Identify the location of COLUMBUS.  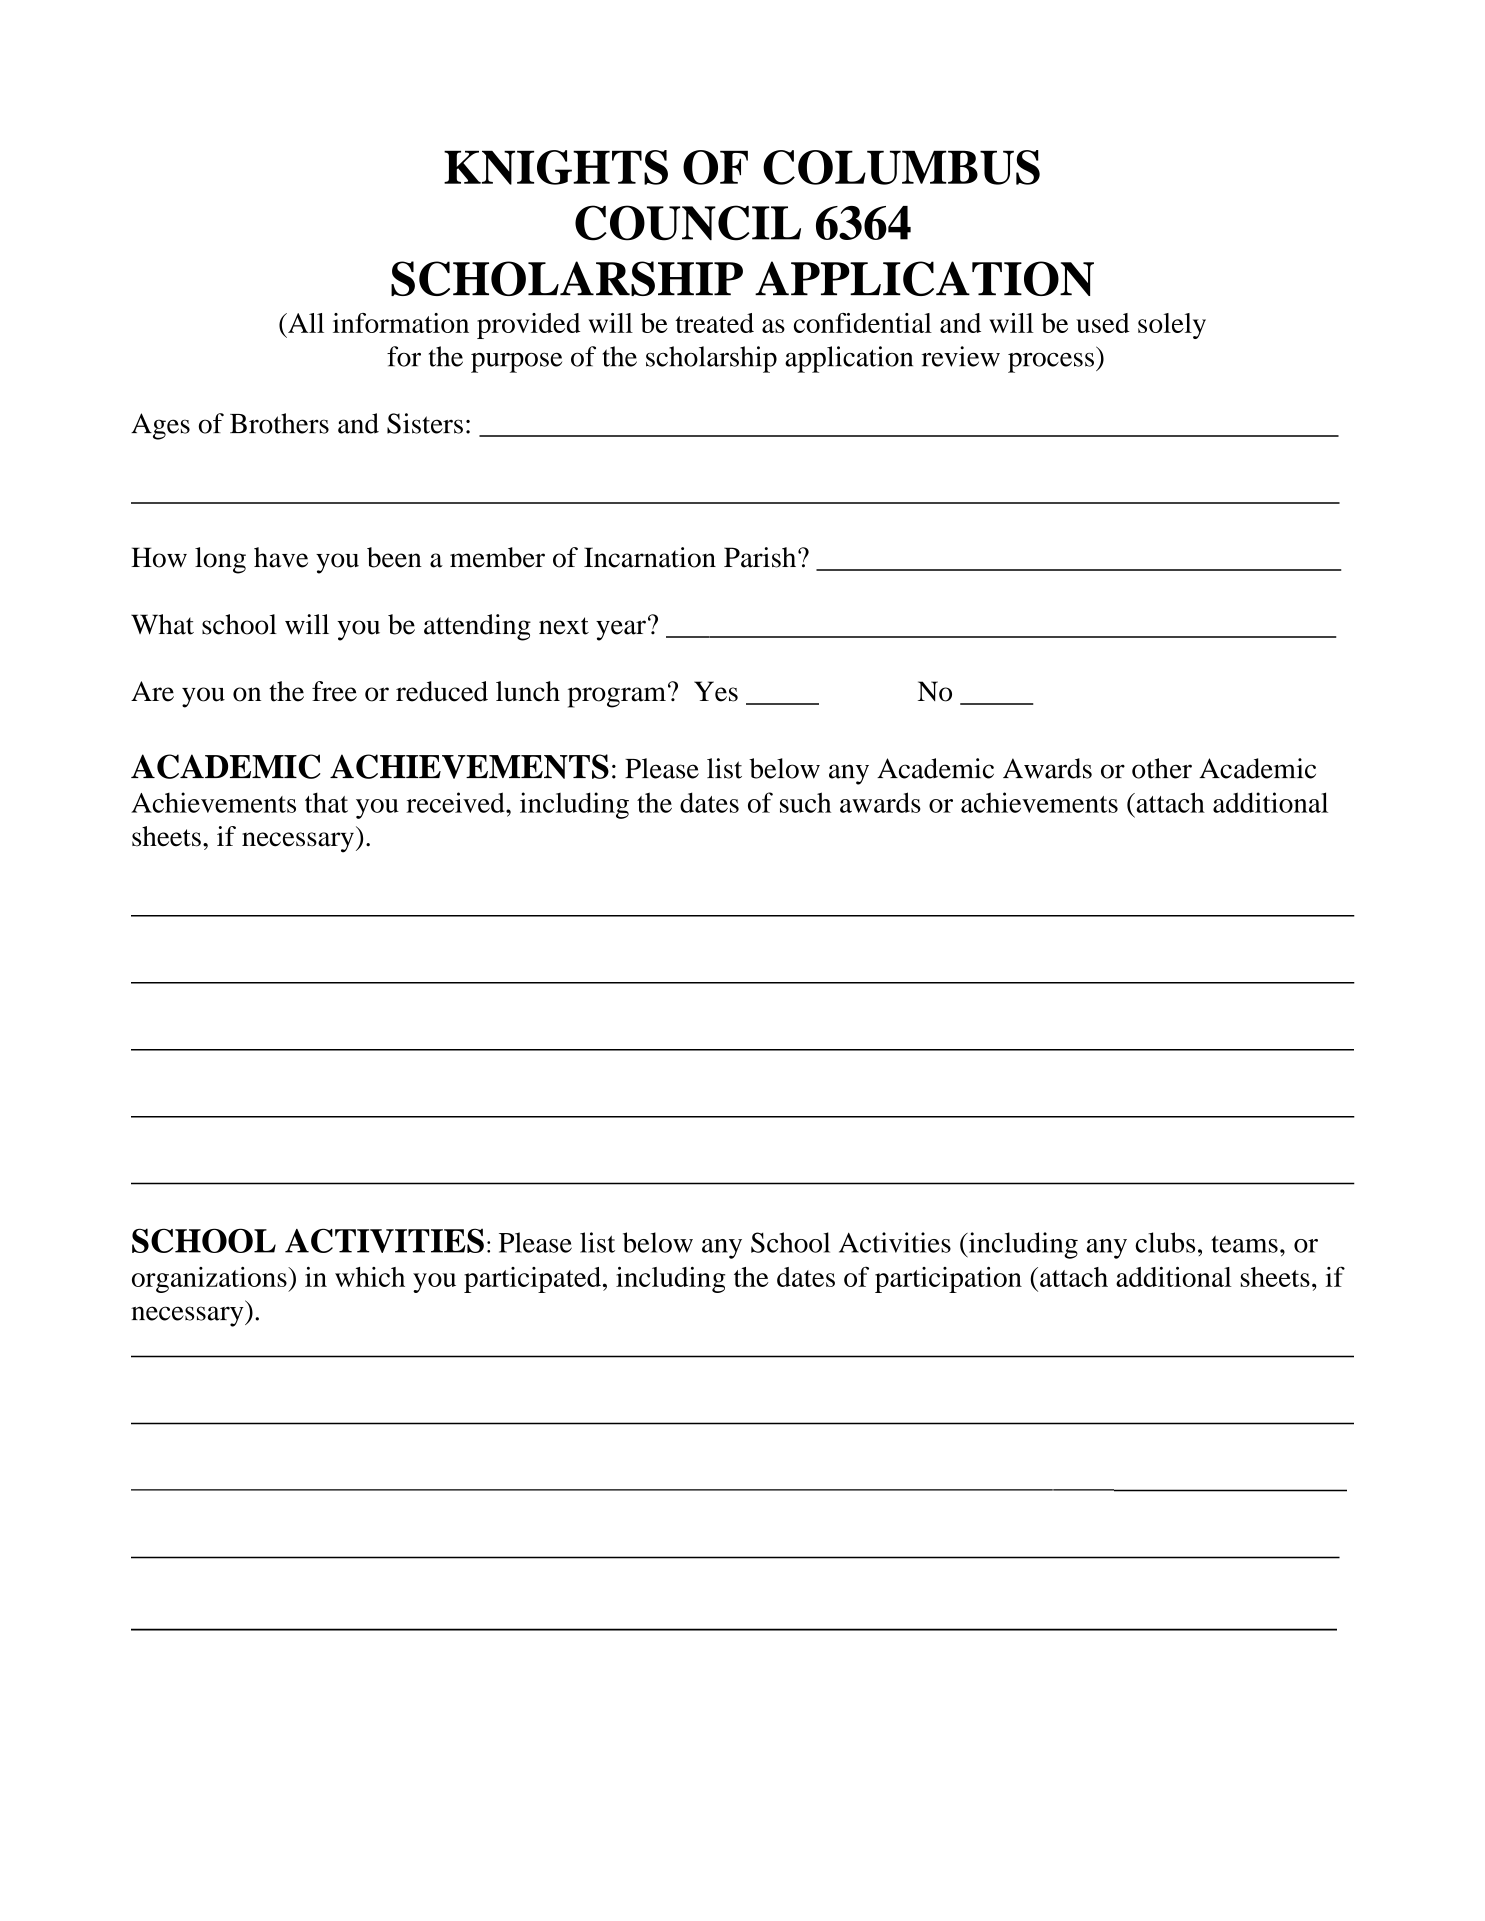
(901, 167).
